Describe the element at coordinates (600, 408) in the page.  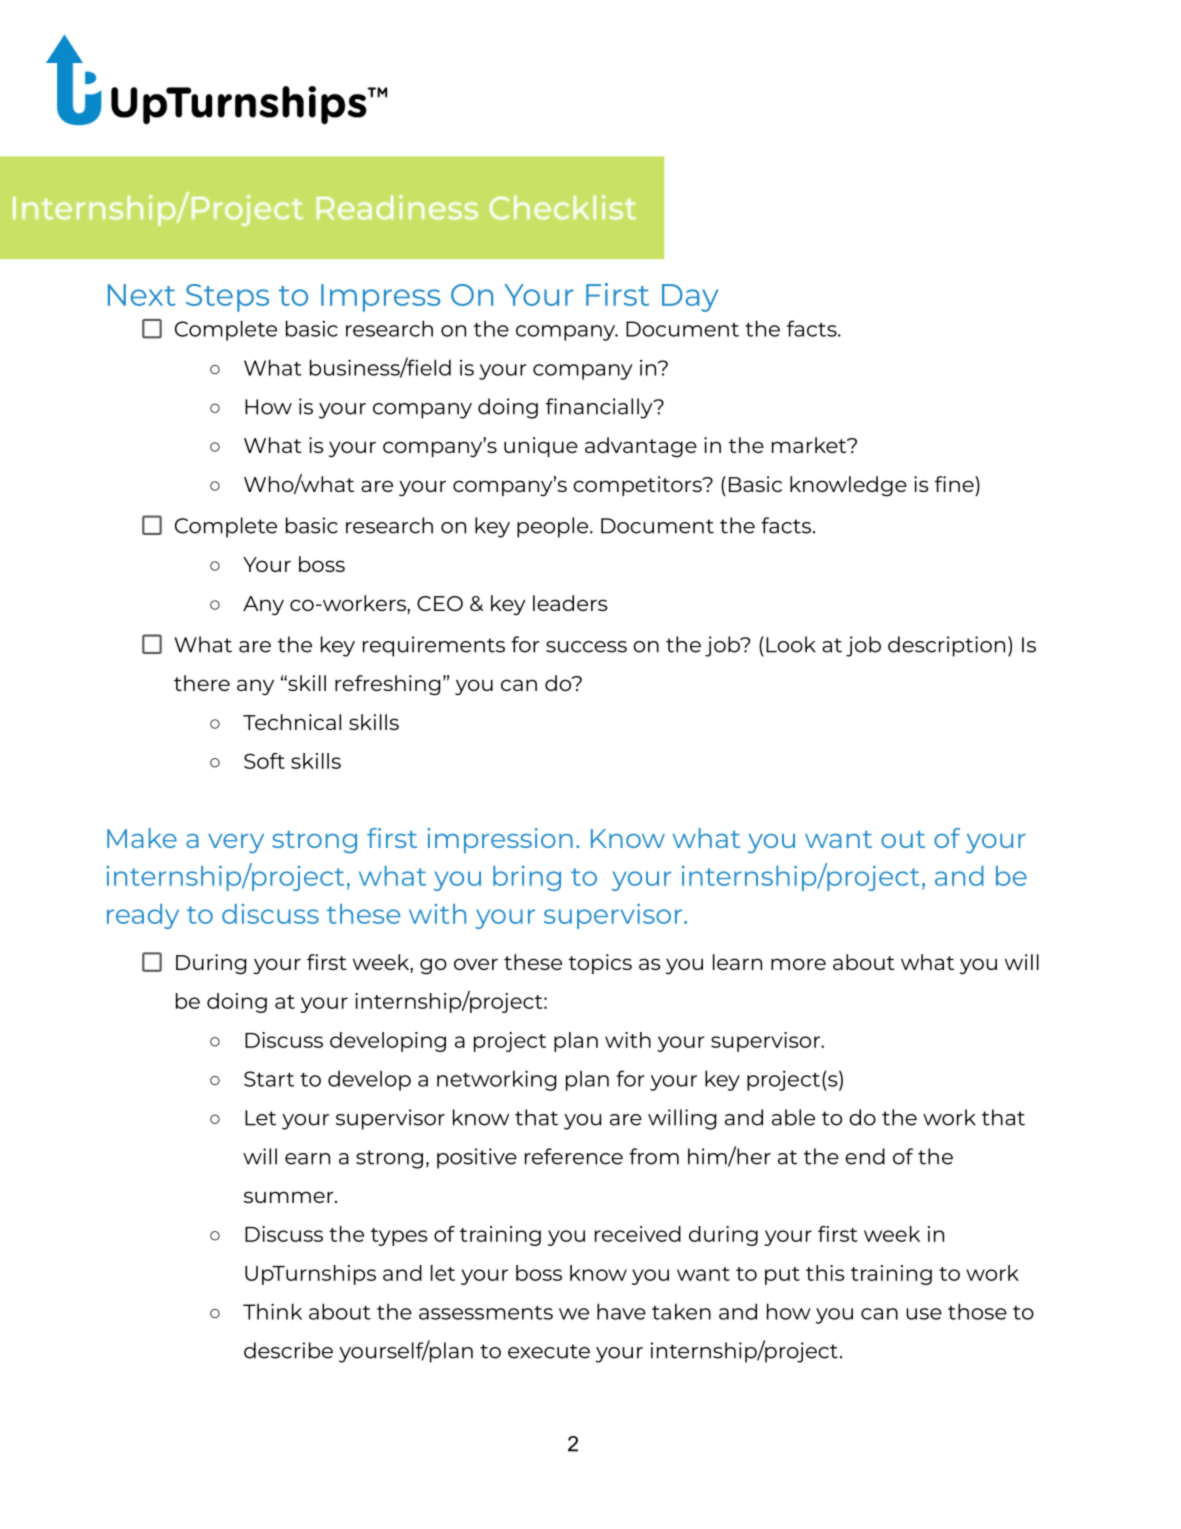
I see `financially` at that location.
